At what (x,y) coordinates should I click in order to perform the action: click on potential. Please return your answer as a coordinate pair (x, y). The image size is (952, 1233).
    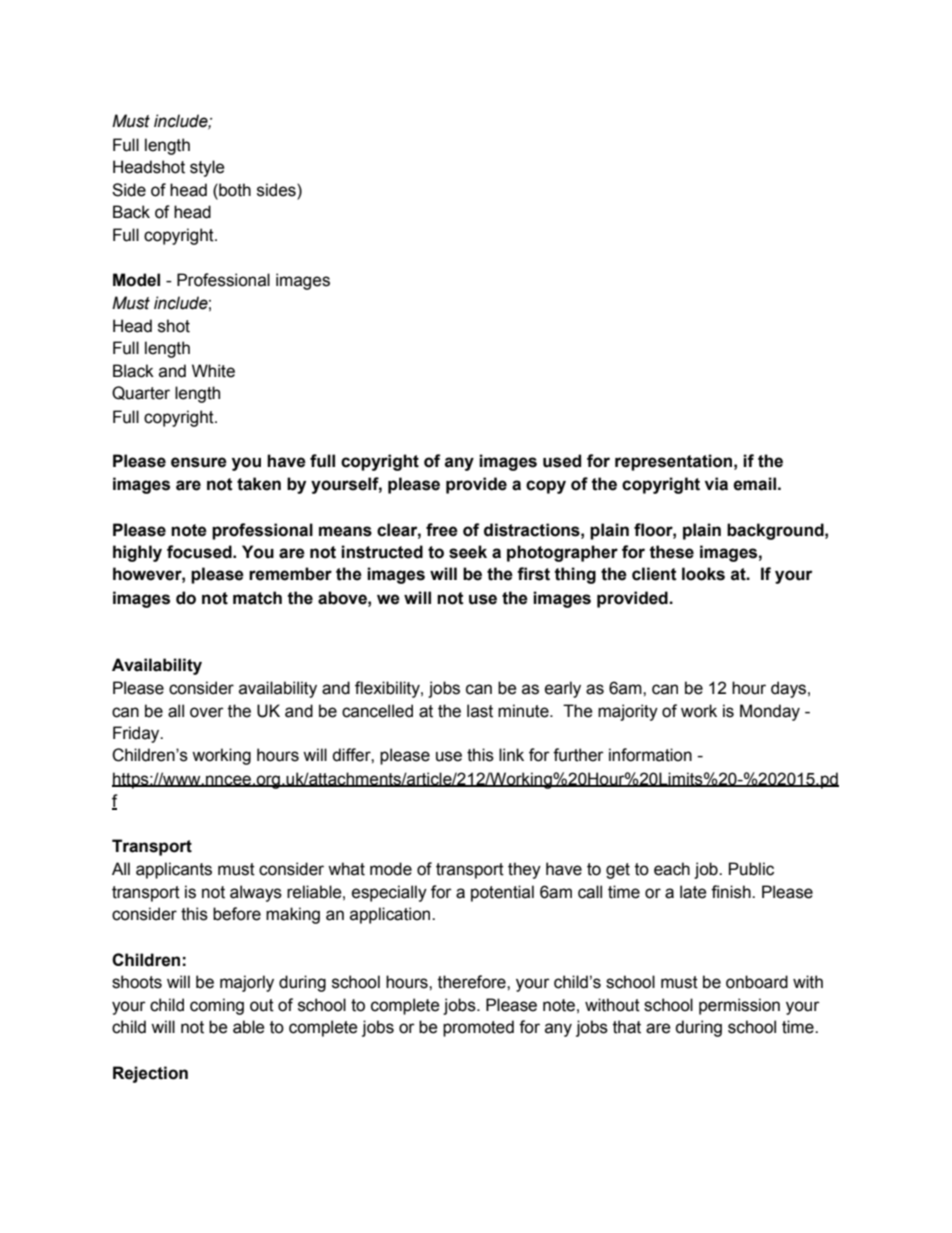
    Looking at the image, I should click on (502, 893).
